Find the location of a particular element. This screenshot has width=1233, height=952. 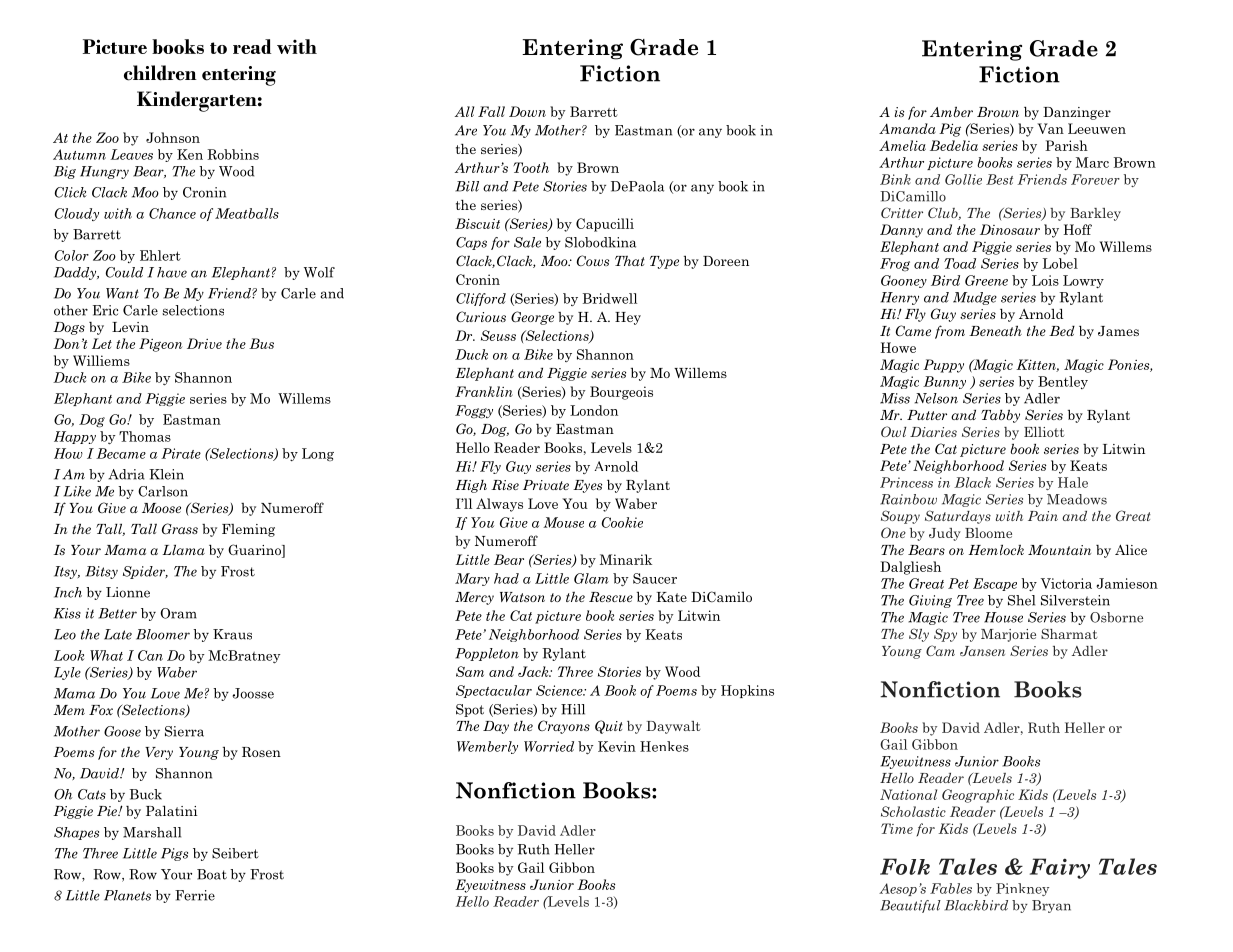

Folk is located at coordinates (905, 866).
